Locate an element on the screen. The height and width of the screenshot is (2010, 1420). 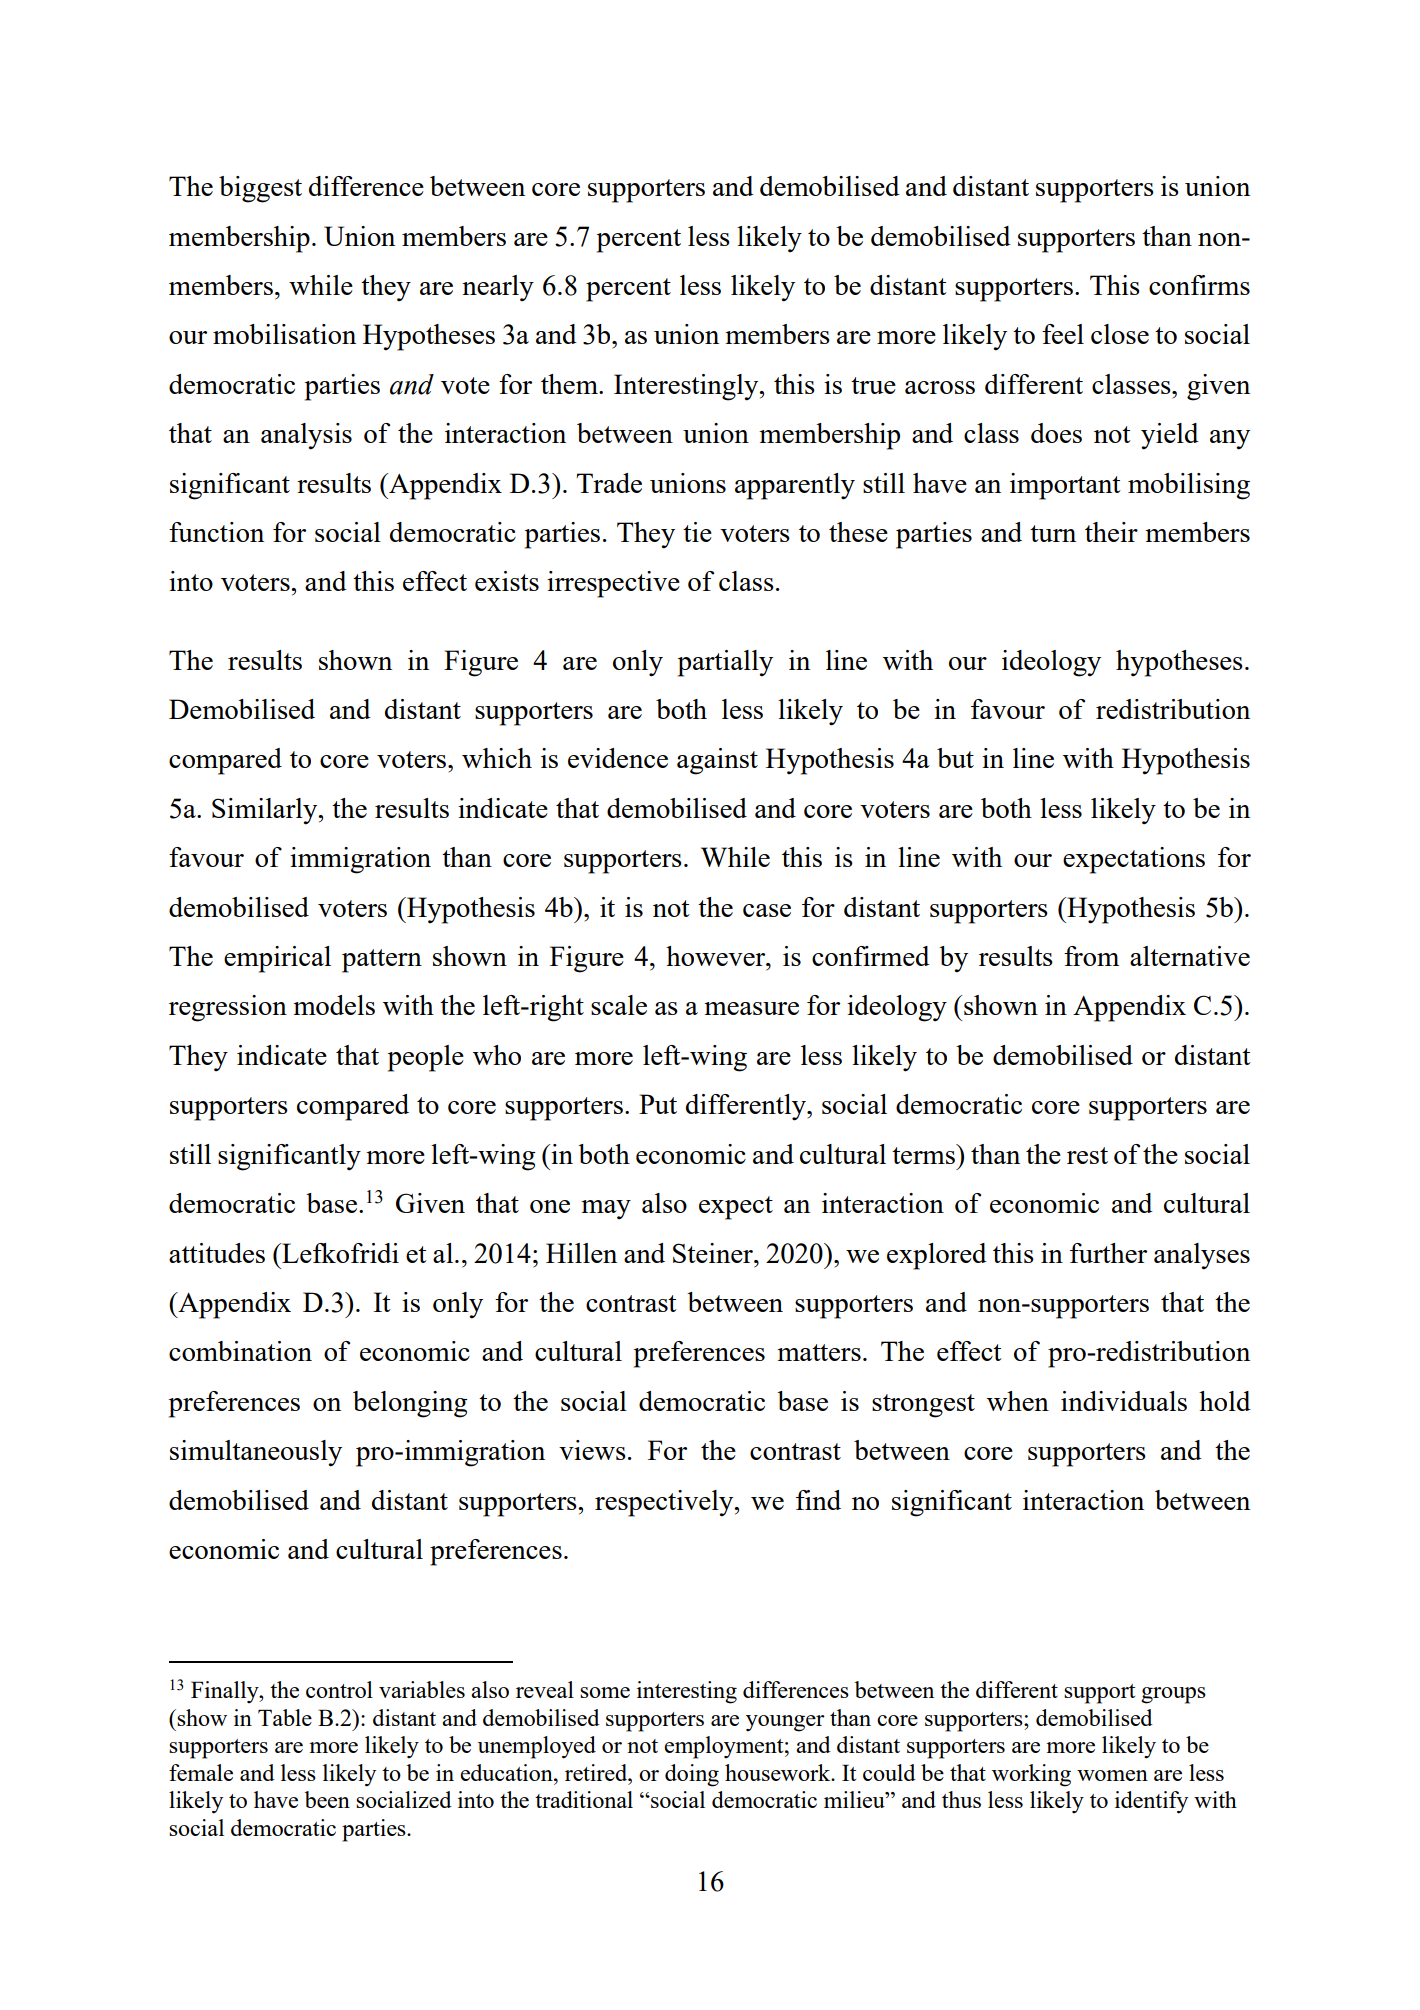
individuals is located at coordinates (1124, 1401).
